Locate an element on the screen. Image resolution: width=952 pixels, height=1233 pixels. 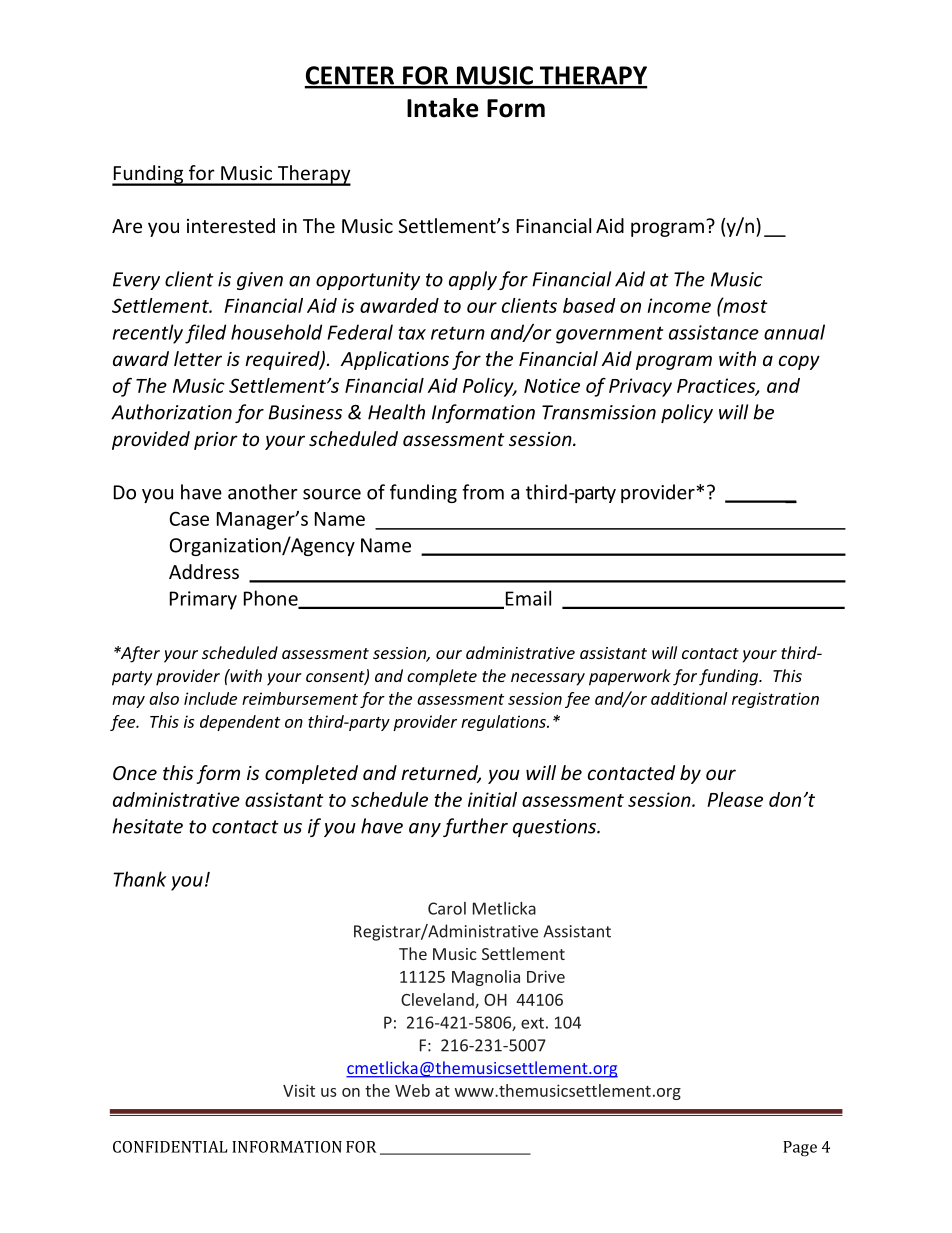
further is located at coordinates (475, 827).
